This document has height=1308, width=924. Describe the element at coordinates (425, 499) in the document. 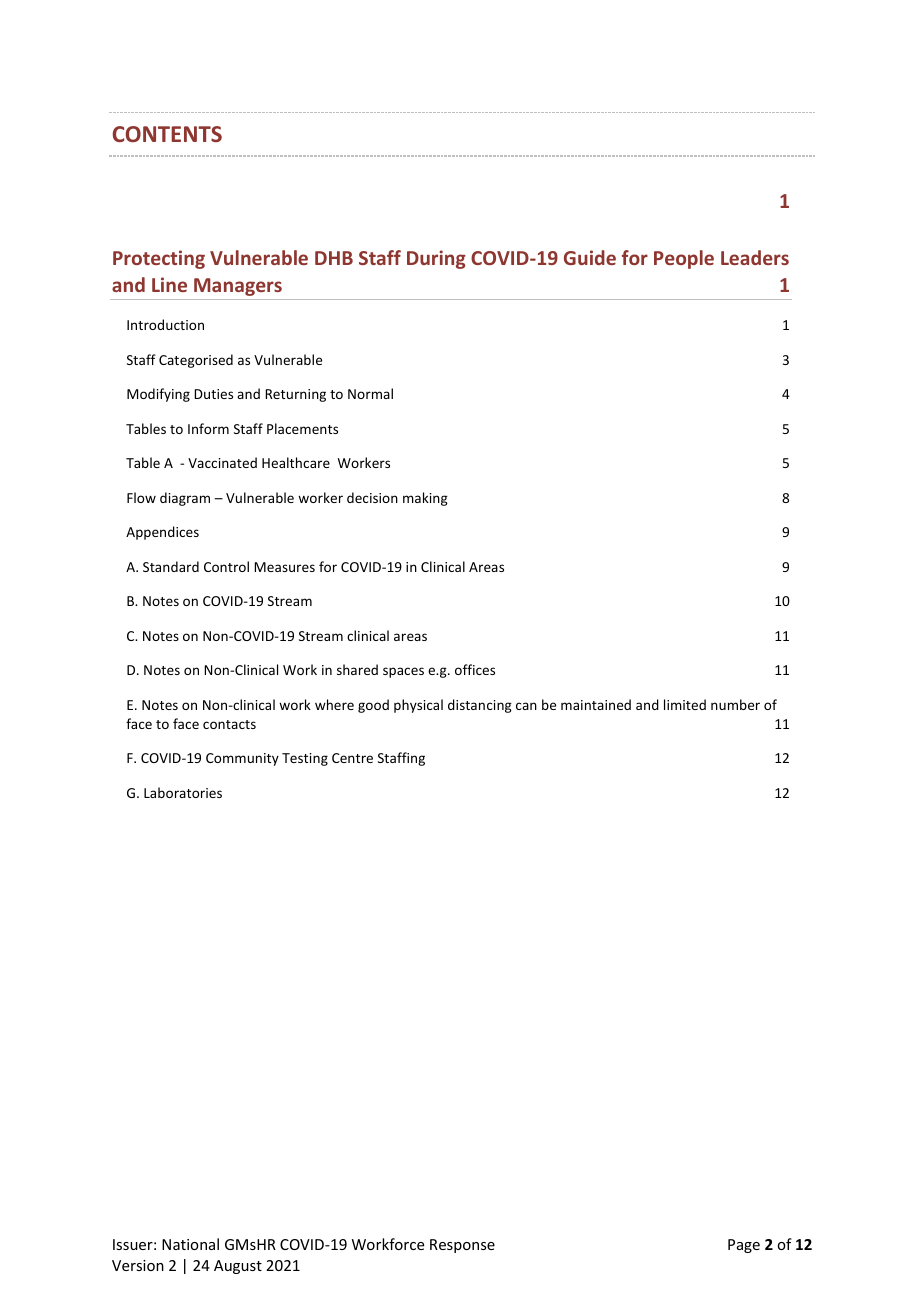

I see `making` at that location.
